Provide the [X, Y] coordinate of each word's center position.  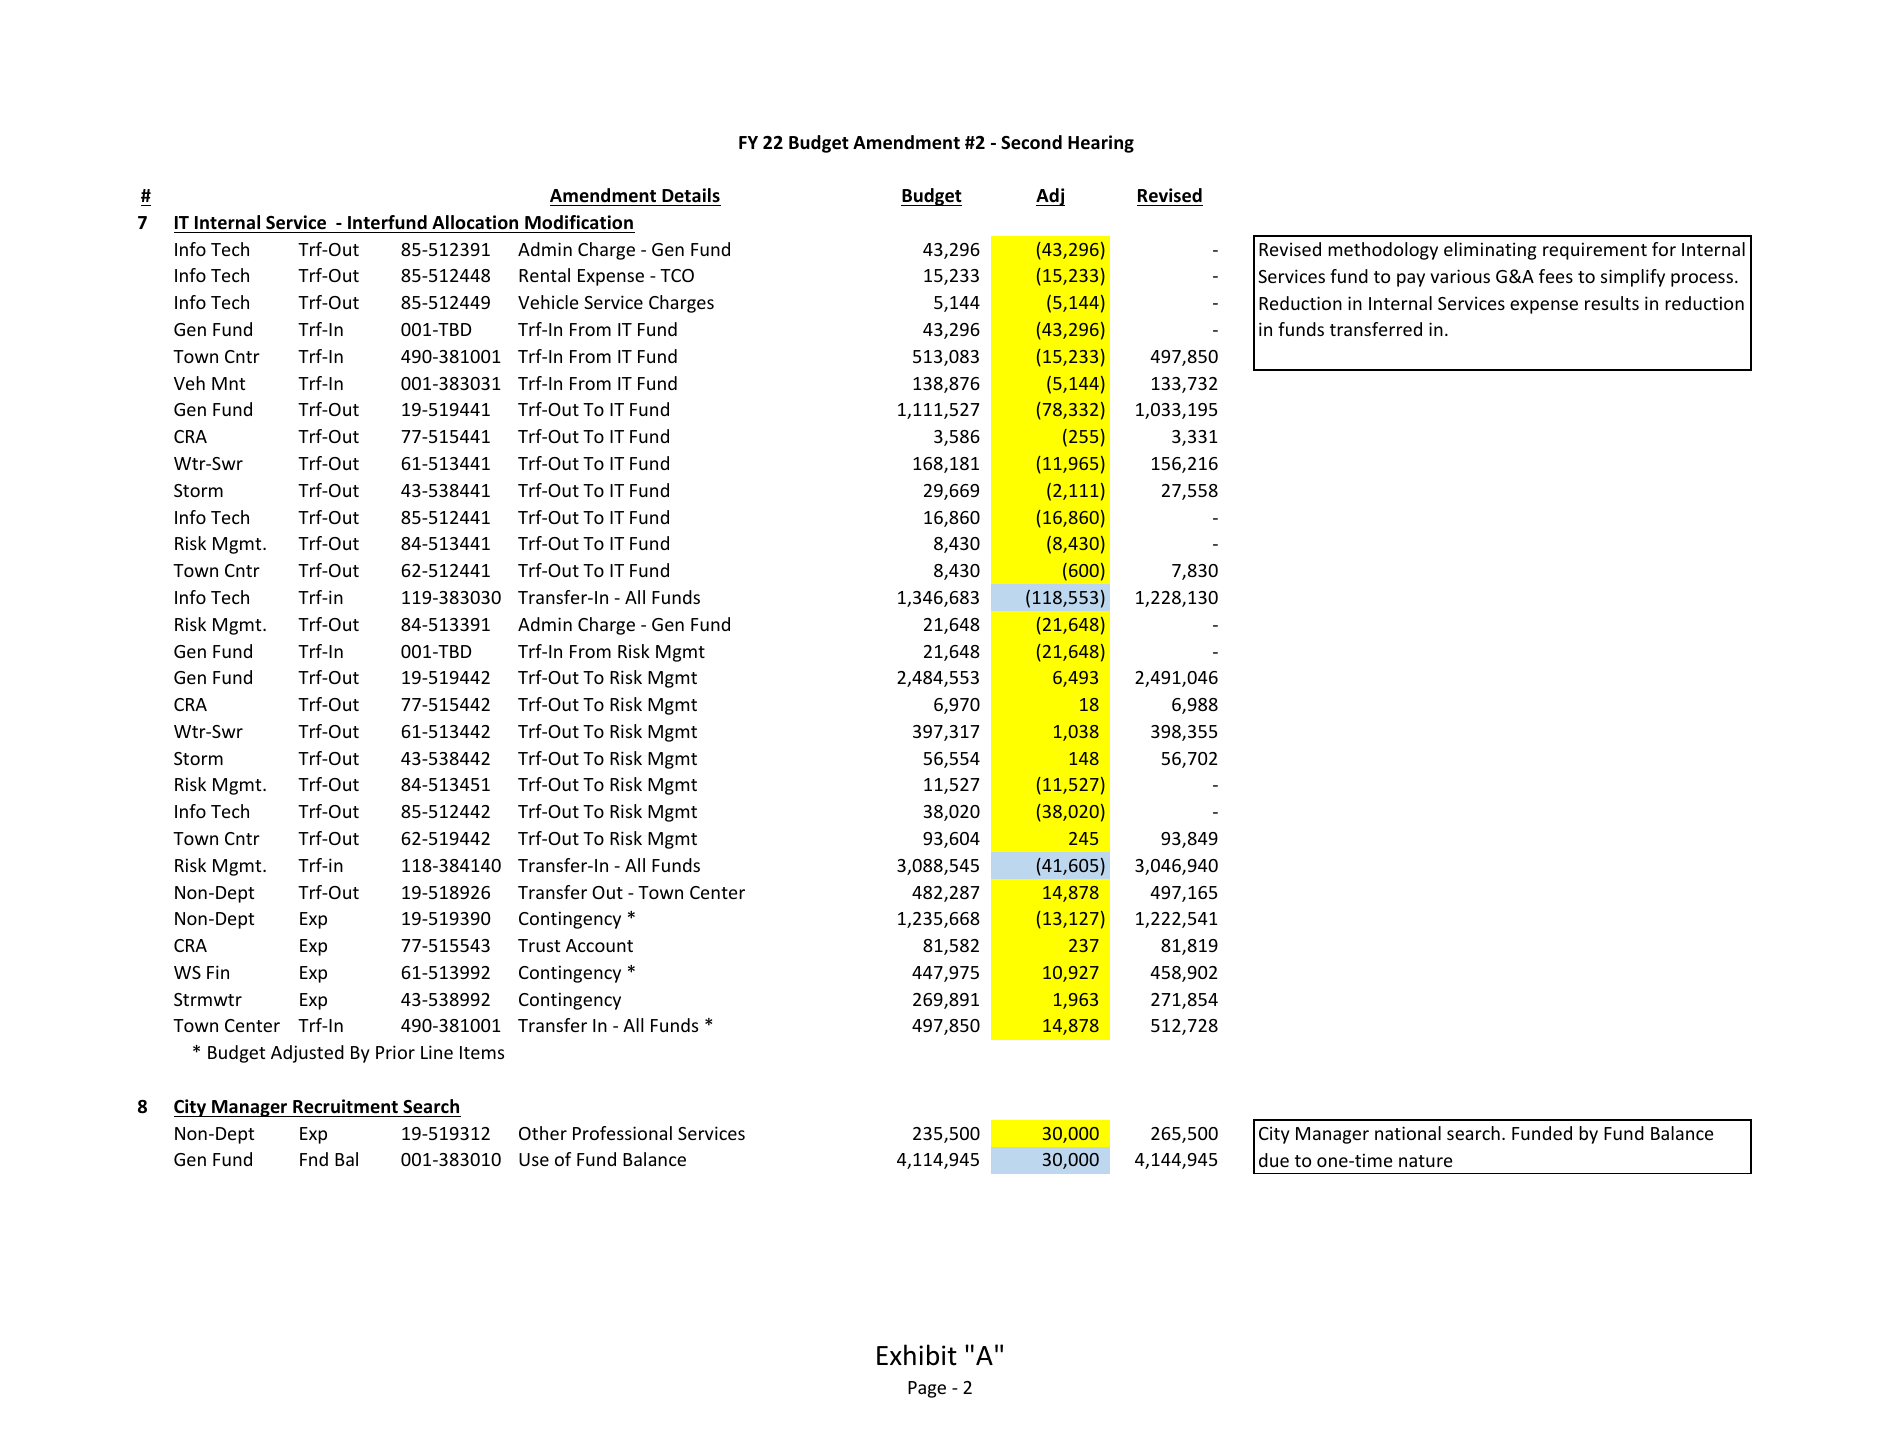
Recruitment [345, 1106]
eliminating [1490, 251]
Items [482, 1052]
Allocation [475, 222]
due [1274, 1160]
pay [1411, 280]
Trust [539, 945]
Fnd [314, 1159]
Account [599, 945]
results [1612, 303]
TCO [677, 275]
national [1408, 1133]
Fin [218, 972]
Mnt [228, 383]
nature [1426, 1161]
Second [1031, 142]
